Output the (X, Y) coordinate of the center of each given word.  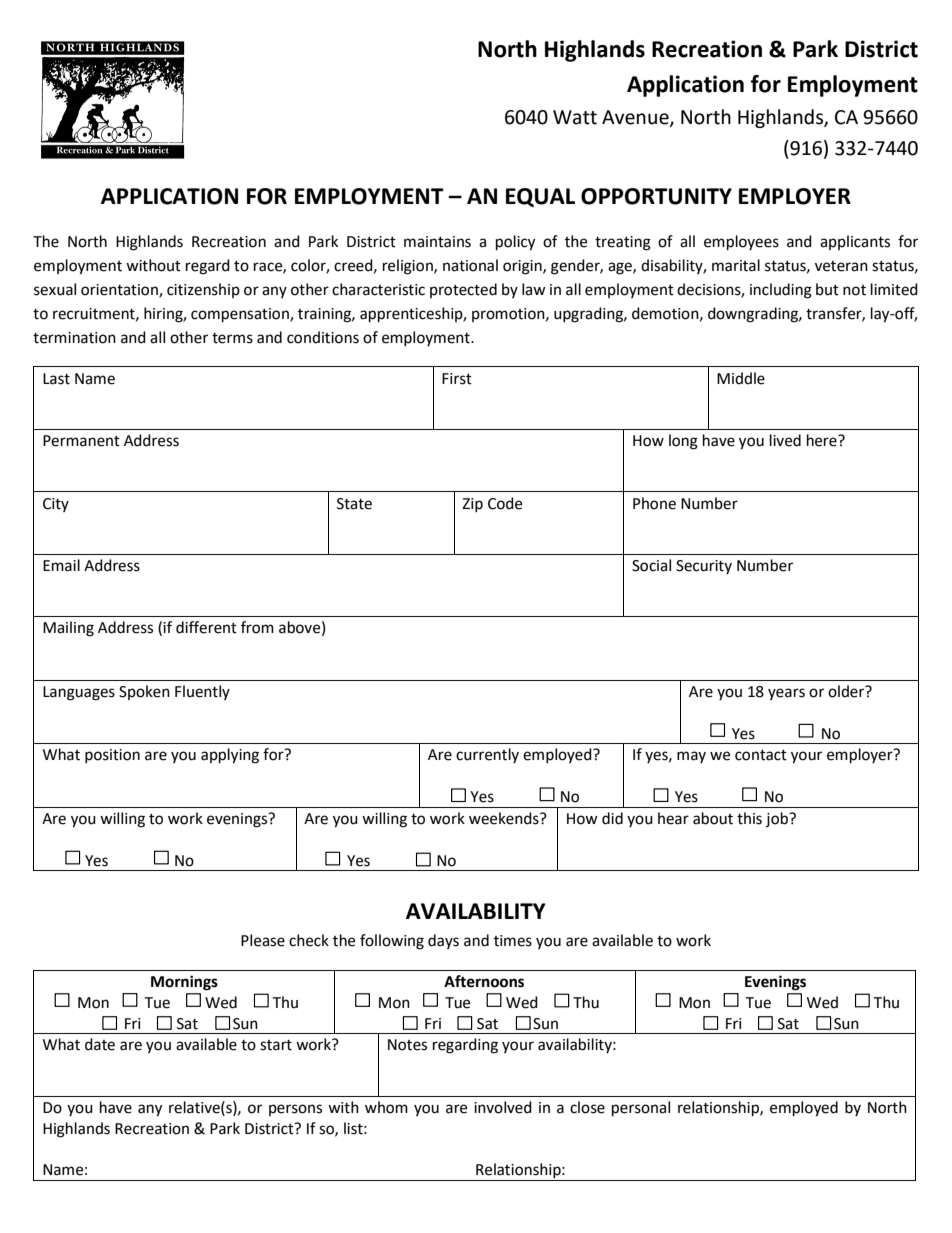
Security (704, 567)
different (206, 627)
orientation (120, 291)
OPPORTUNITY (656, 196)
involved (503, 1107)
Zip (472, 505)
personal (641, 1109)
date (100, 1044)
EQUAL (540, 197)
